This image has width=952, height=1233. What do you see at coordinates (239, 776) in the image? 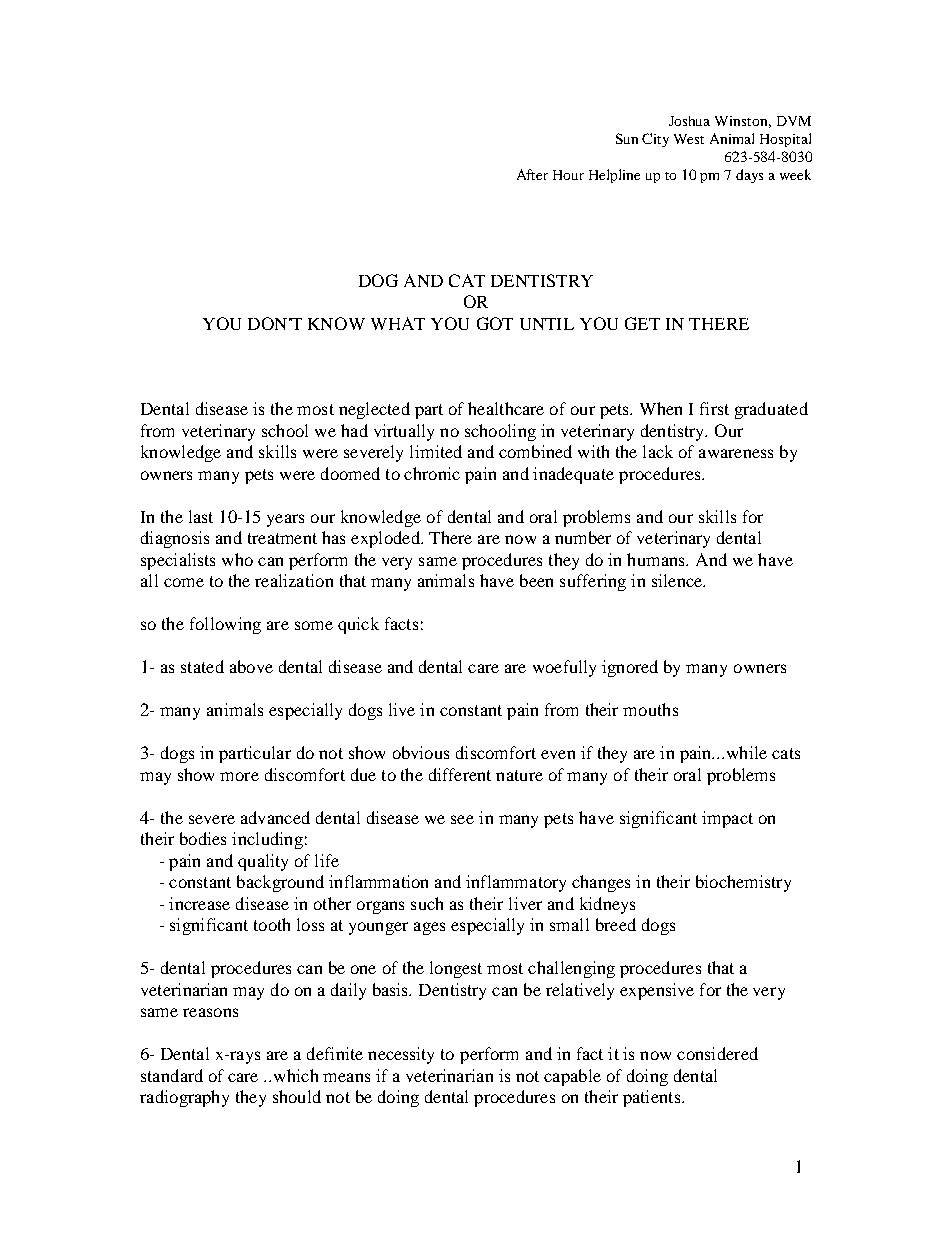
I see `more` at bounding box center [239, 776].
